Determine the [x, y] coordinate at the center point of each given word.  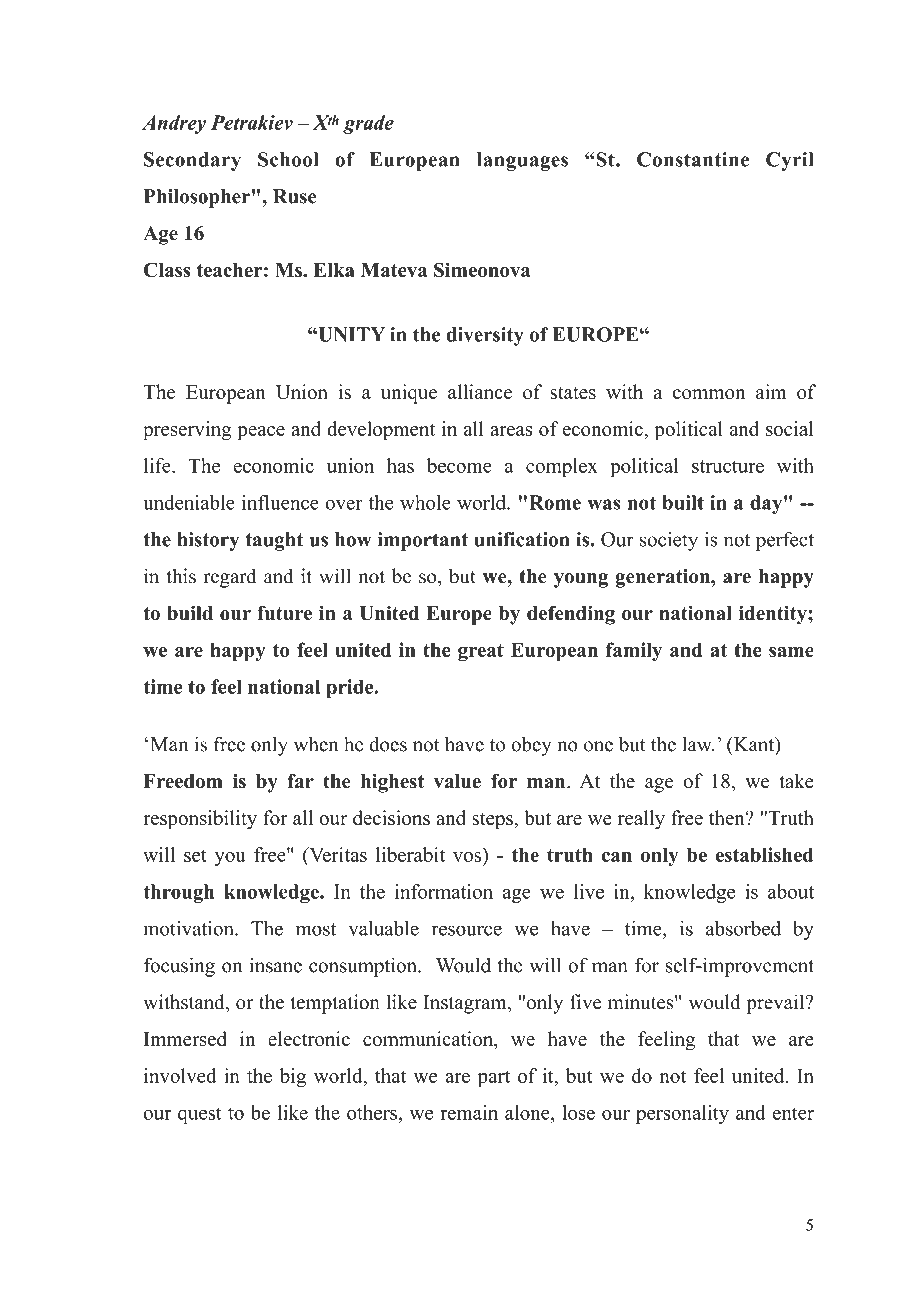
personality [682, 1114]
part [494, 1078]
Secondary [192, 161]
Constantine [693, 159]
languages [522, 161]
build [190, 613]
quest [200, 1115]
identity [774, 615]
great [481, 653]
